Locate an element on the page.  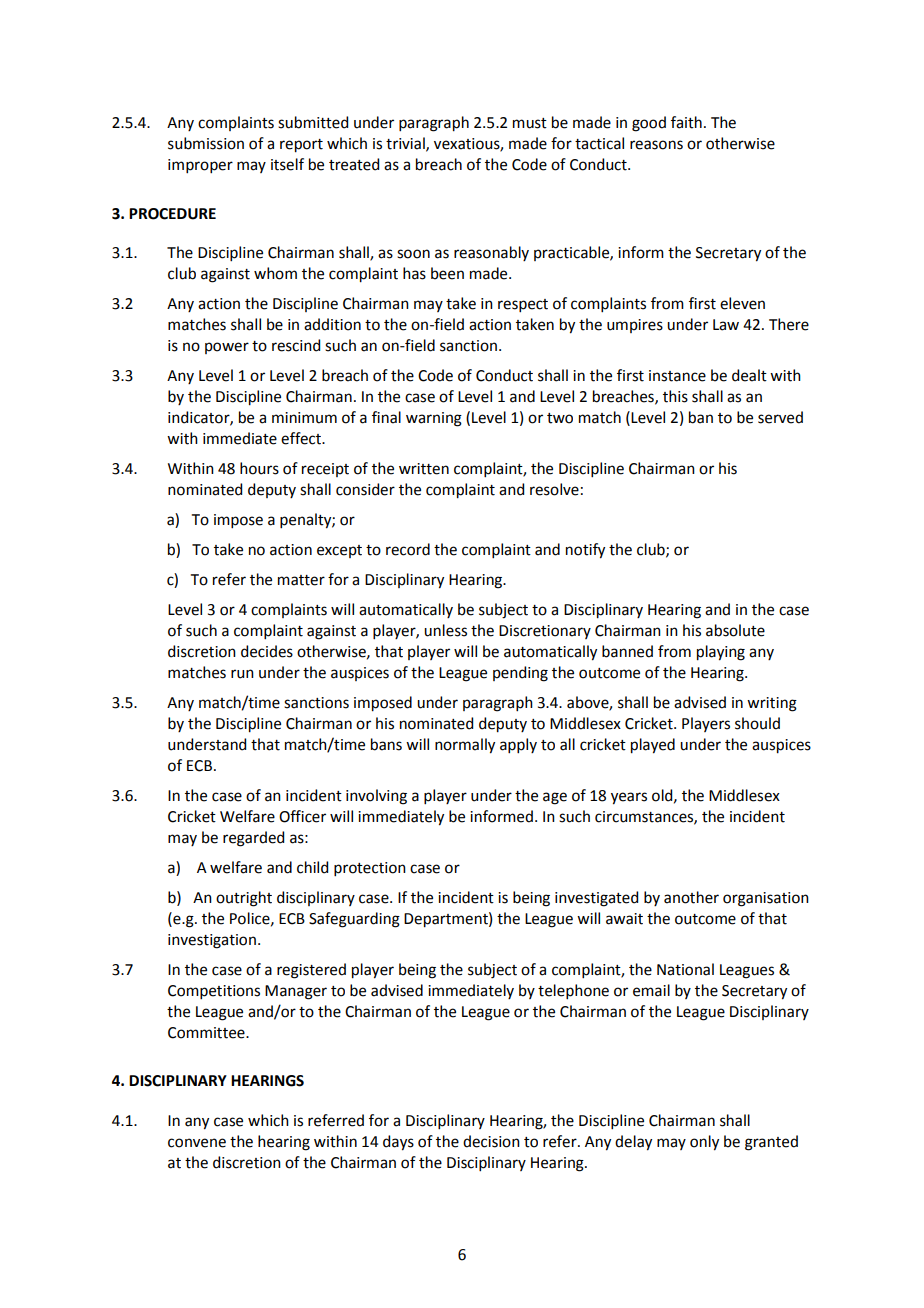
decision is located at coordinates (491, 1141).
